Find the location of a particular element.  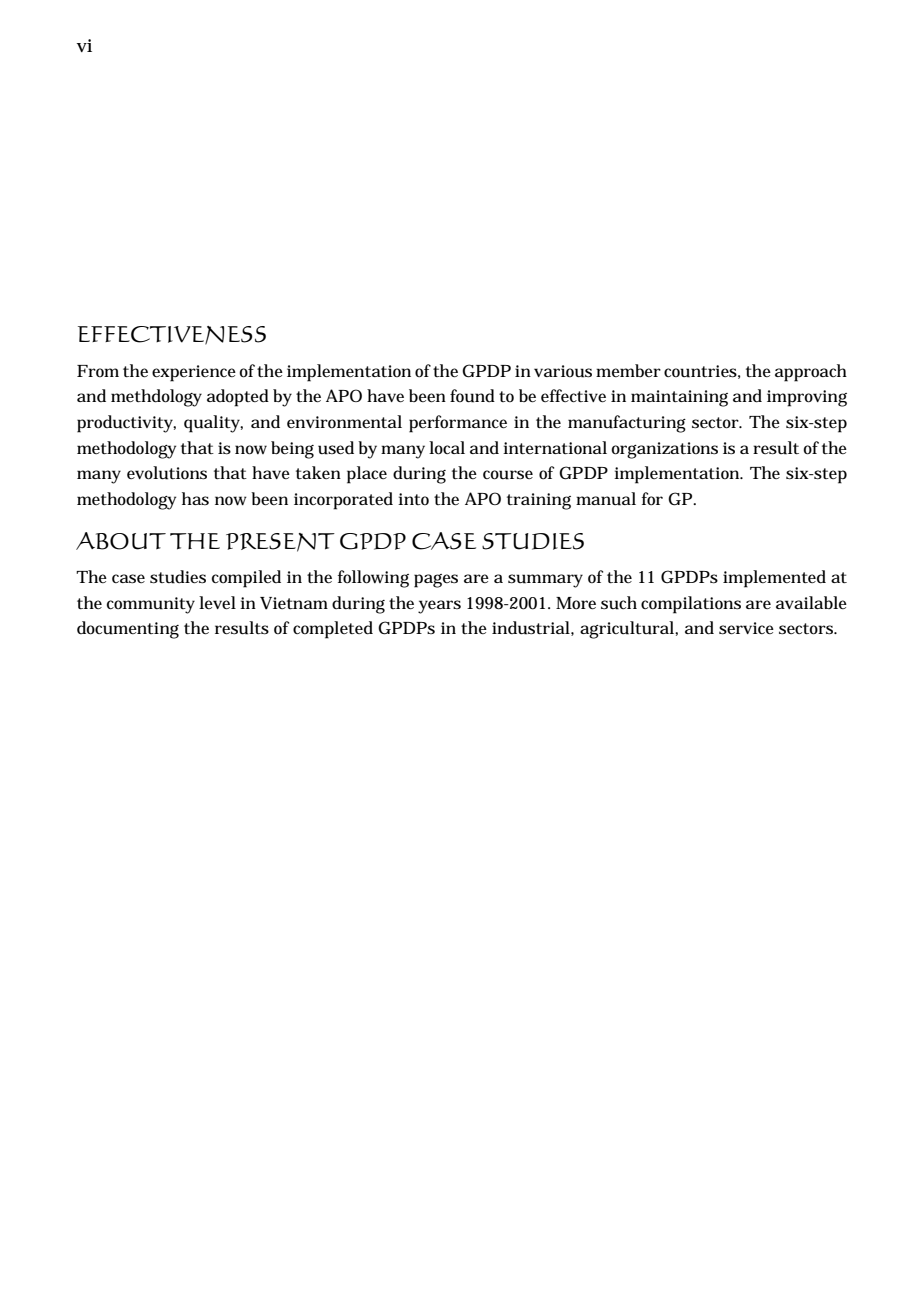

documenting is located at coordinates (128, 630).
